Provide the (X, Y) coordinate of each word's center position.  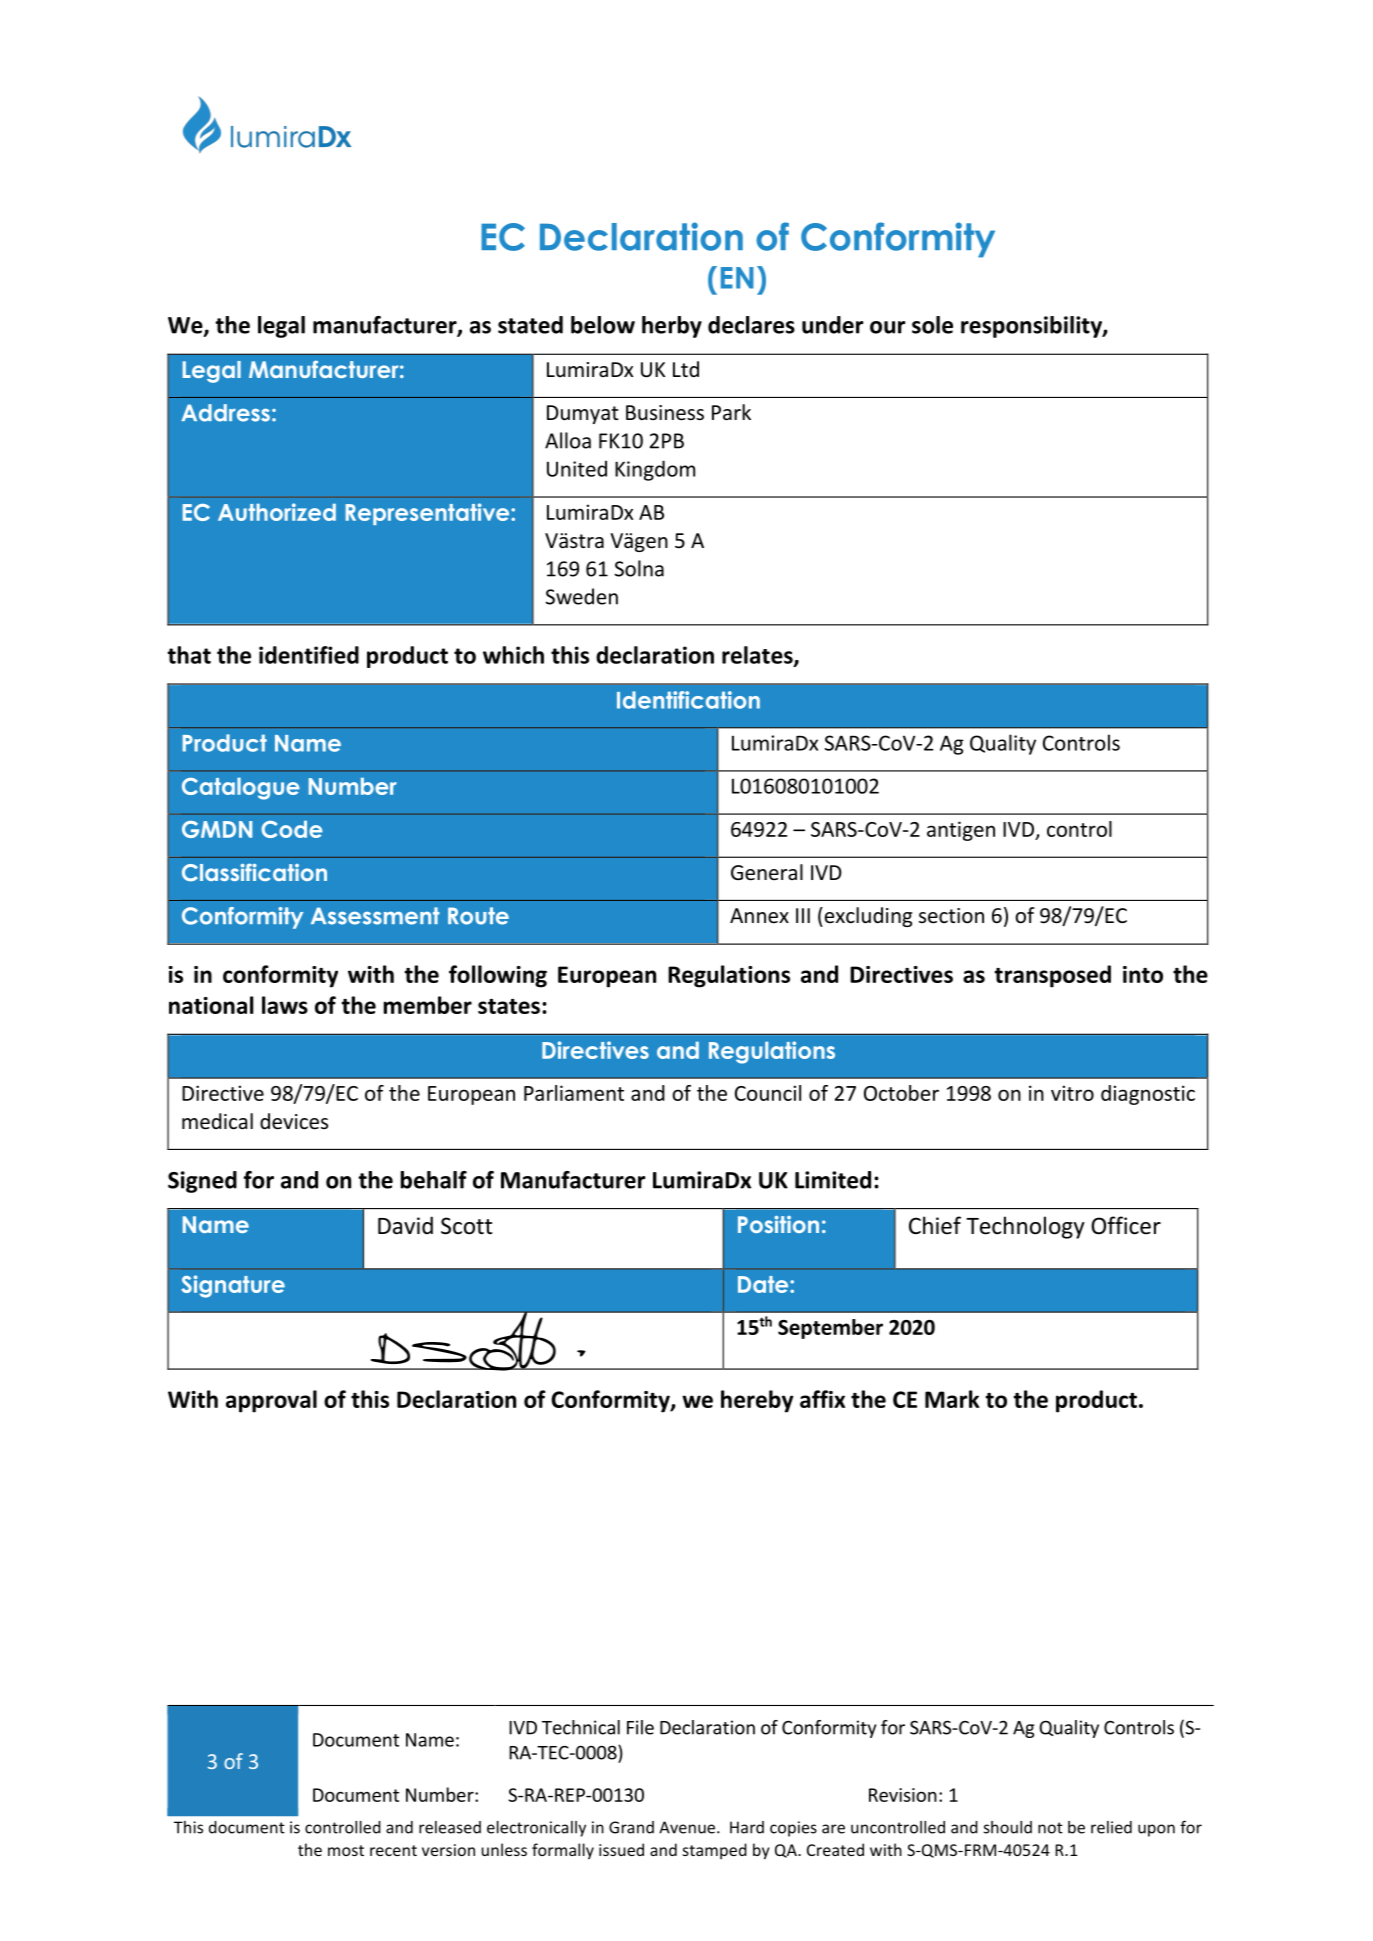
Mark (952, 1399)
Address (225, 413)
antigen (961, 831)
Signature (233, 1286)
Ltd (686, 369)
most (346, 1850)
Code (292, 829)
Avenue (688, 1827)
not (1050, 1828)
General (767, 872)
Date (764, 1284)
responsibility (1032, 327)
